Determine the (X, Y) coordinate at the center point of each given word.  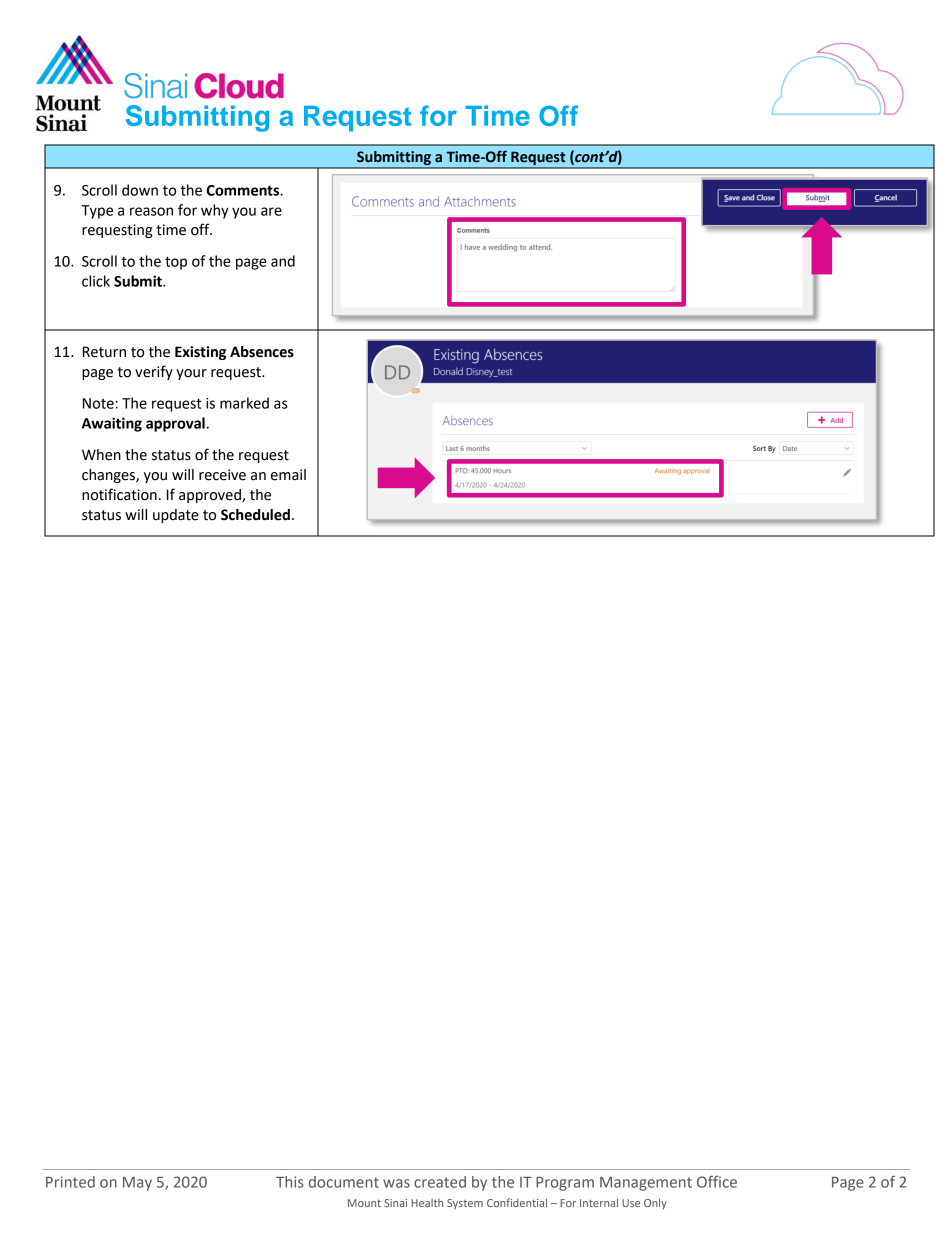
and (283, 261)
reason (151, 211)
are (271, 211)
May (137, 1184)
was (396, 1183)
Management (646, 1184)
